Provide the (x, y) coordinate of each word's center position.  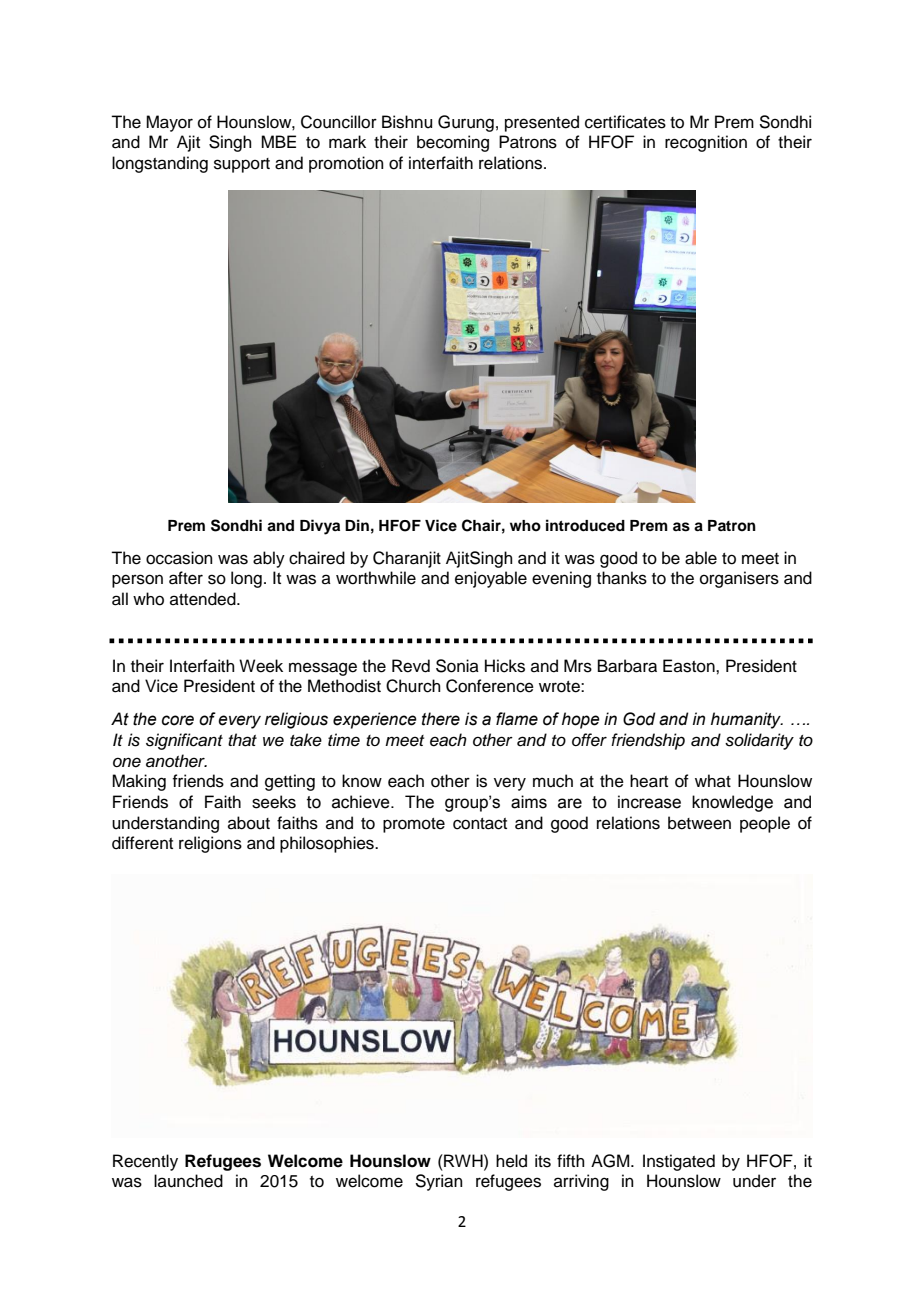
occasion (179, 558)
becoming (453, 143)
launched (188, 1181)
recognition (706, 143)
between (699, 823)
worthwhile (376, 578)
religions (210, 844)
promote (414, 825)
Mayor (169, 123)
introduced (585, 525)
